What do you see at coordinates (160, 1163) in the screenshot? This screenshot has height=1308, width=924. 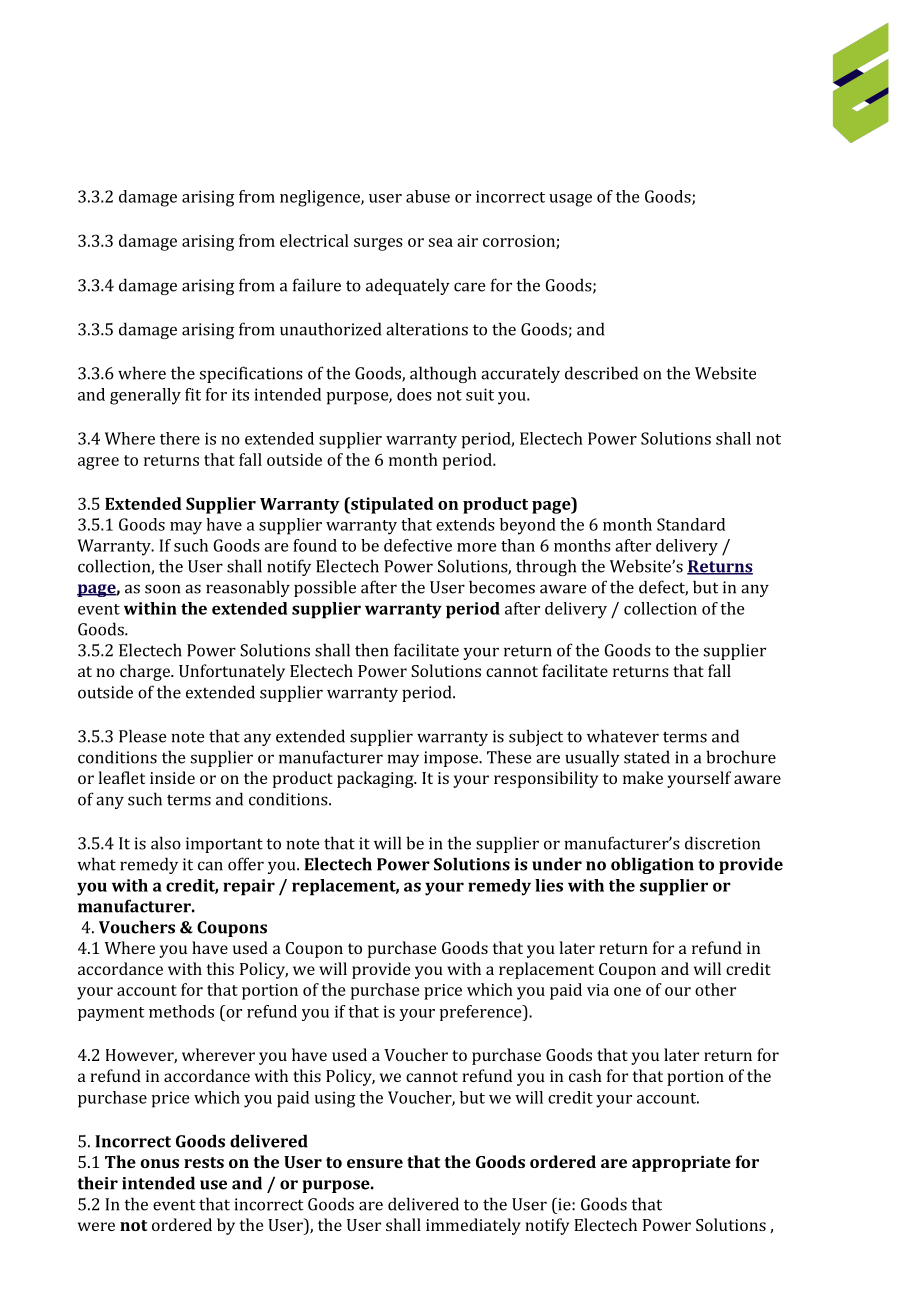 I see `onus` at bounding box center [160, 1163].
